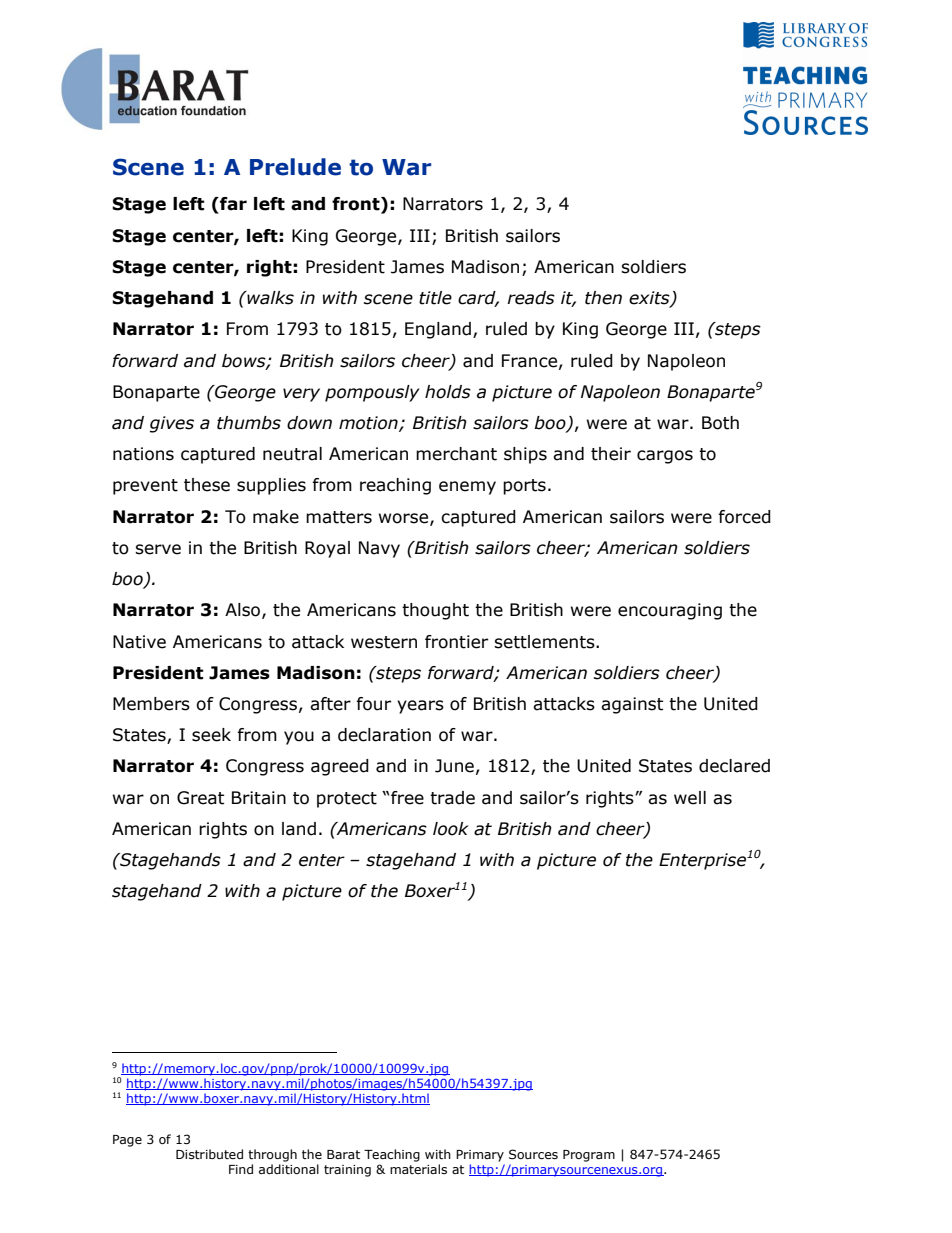  I want to click on then, so click(603, 298).
